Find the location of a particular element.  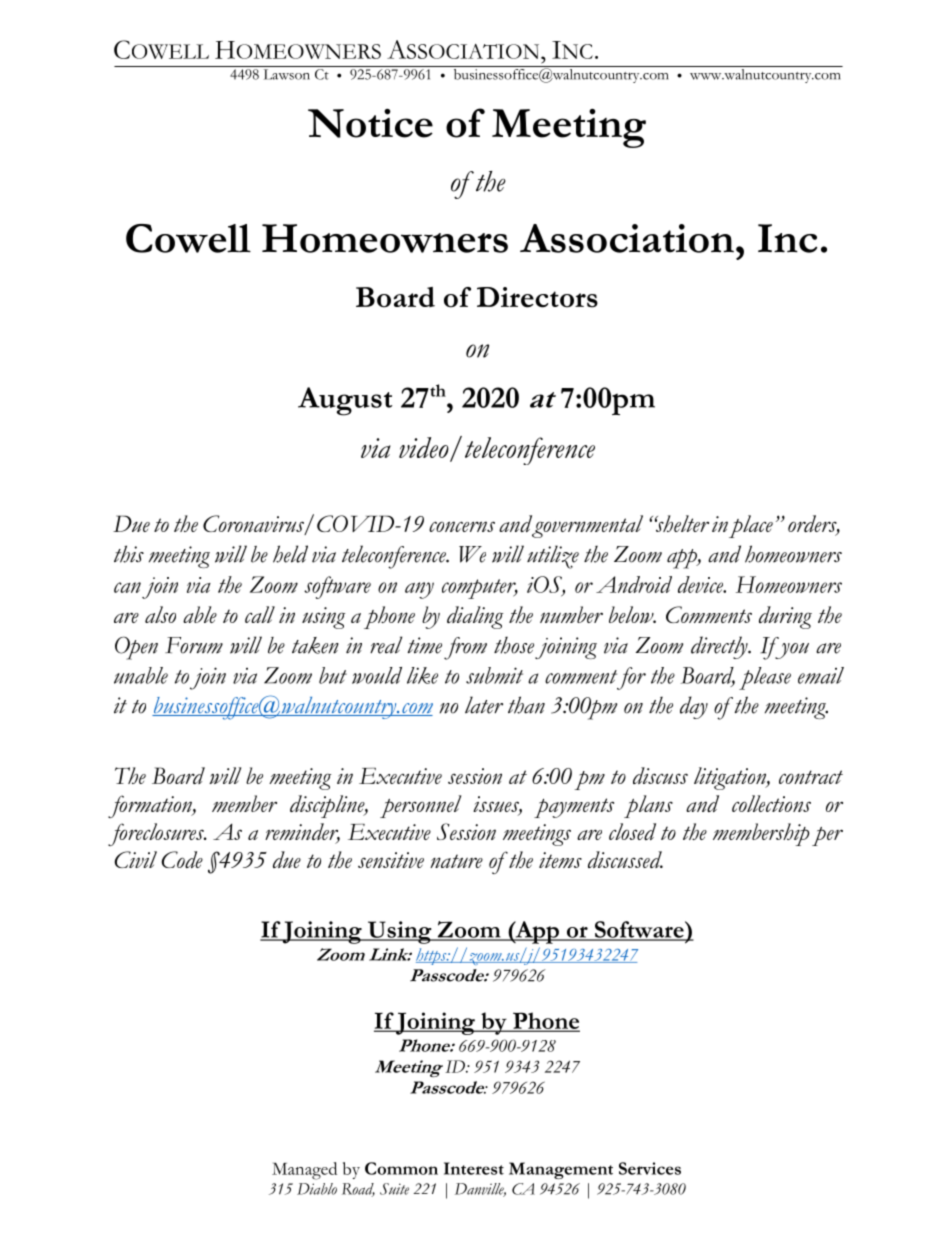

Managed is located at coordinates (304, 1171).
